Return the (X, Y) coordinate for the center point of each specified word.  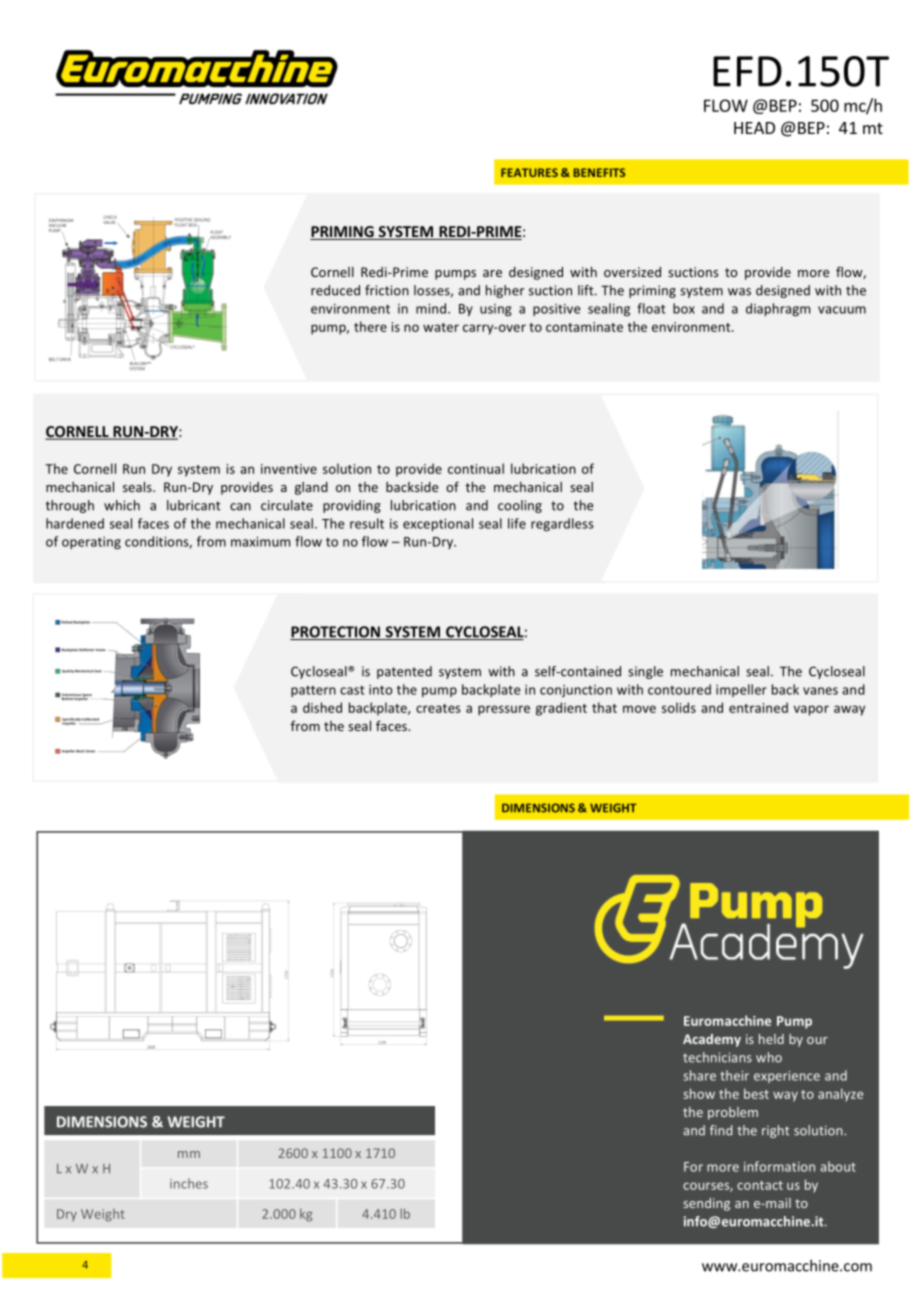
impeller (741, 690)
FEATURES (529, 172)
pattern (313, 691)
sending (707, 1204)
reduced (335, 290)
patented (404, 672)
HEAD (754, 128)
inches (189, 1183)
